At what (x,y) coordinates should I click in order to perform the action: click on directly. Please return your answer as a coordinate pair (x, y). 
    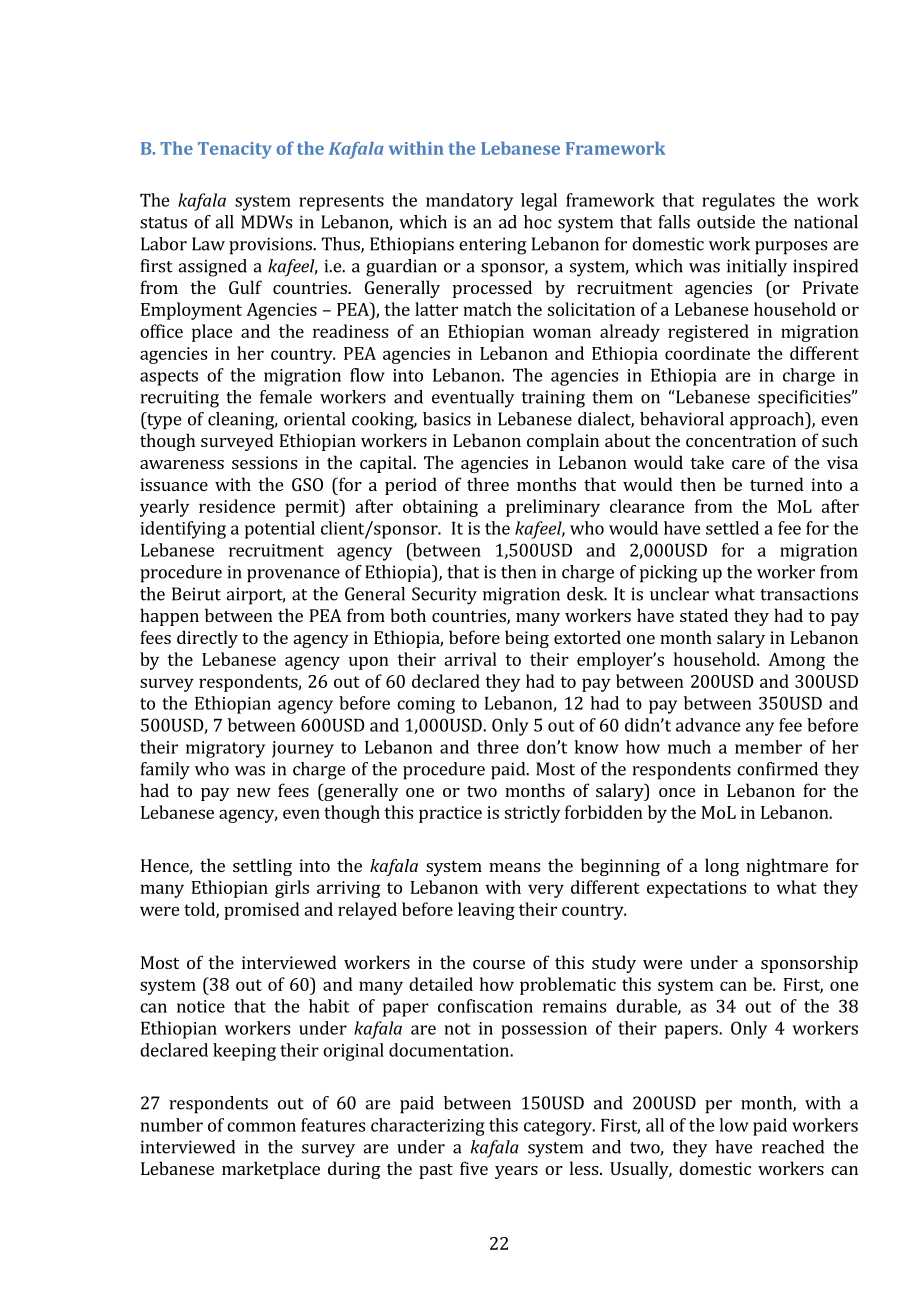
    Looking at the image, I should click on (207, 639).
